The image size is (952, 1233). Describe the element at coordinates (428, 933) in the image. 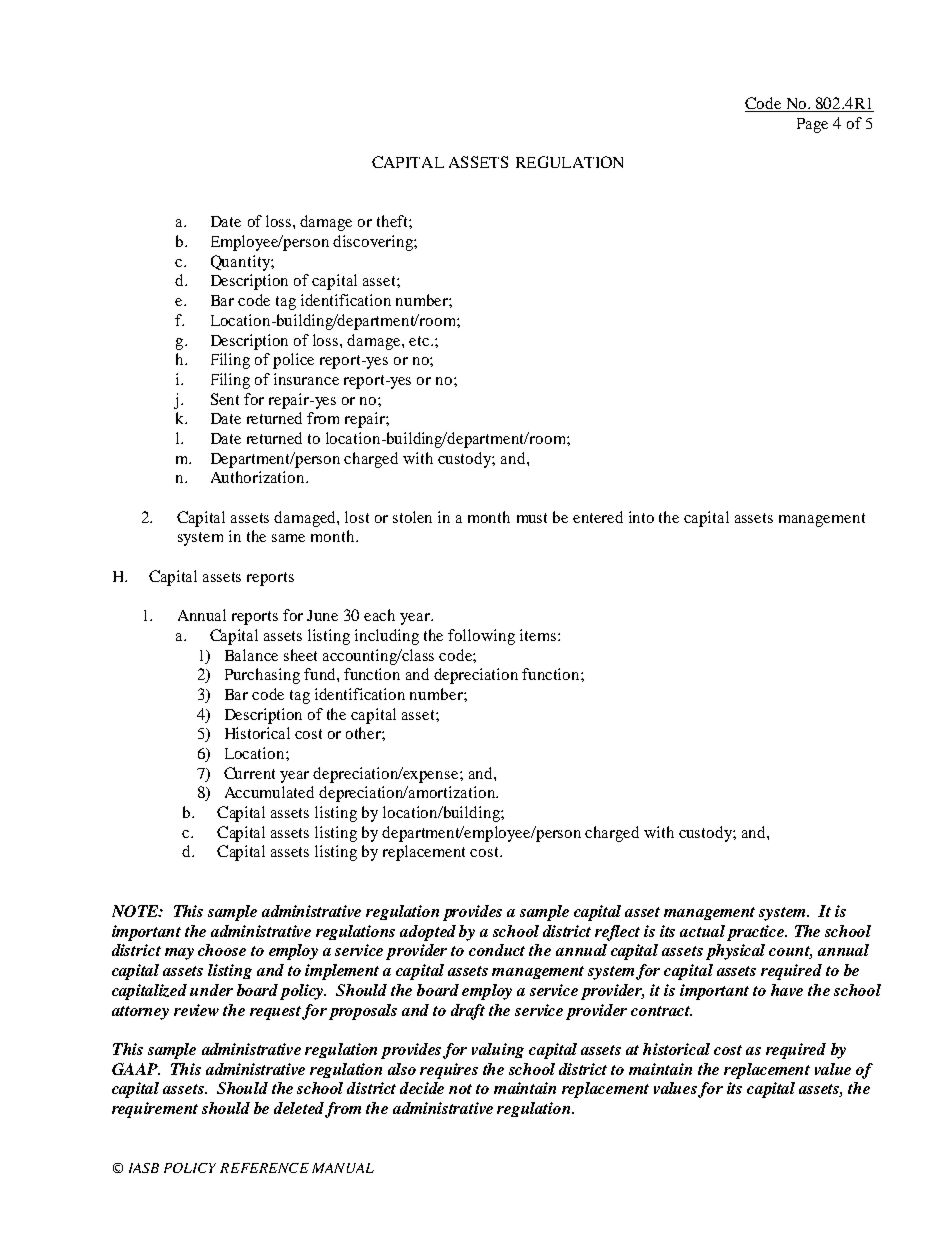

I see `adopted` at that location.
